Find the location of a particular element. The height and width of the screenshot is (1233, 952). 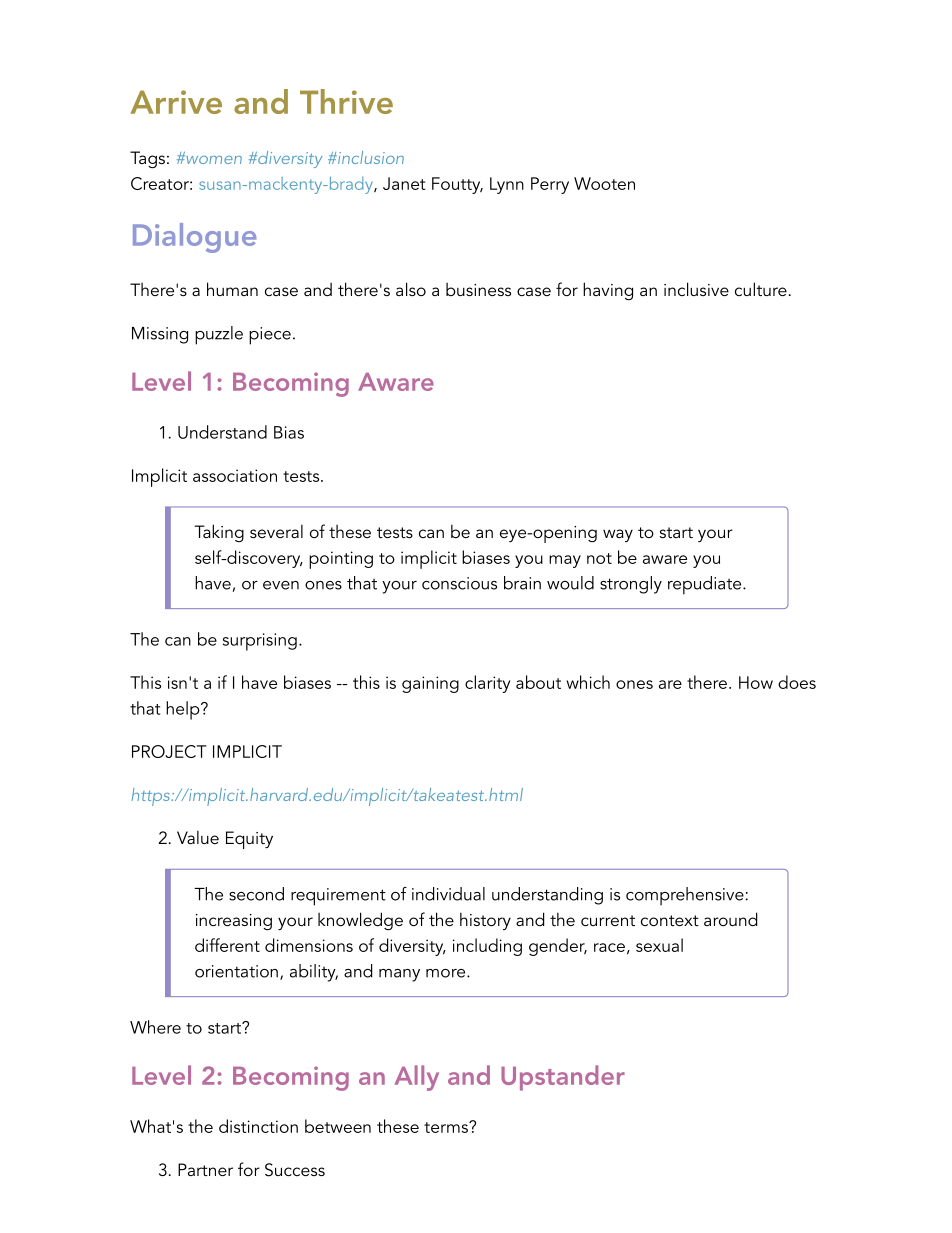

Wooten is located at coordinates (604, 183).
